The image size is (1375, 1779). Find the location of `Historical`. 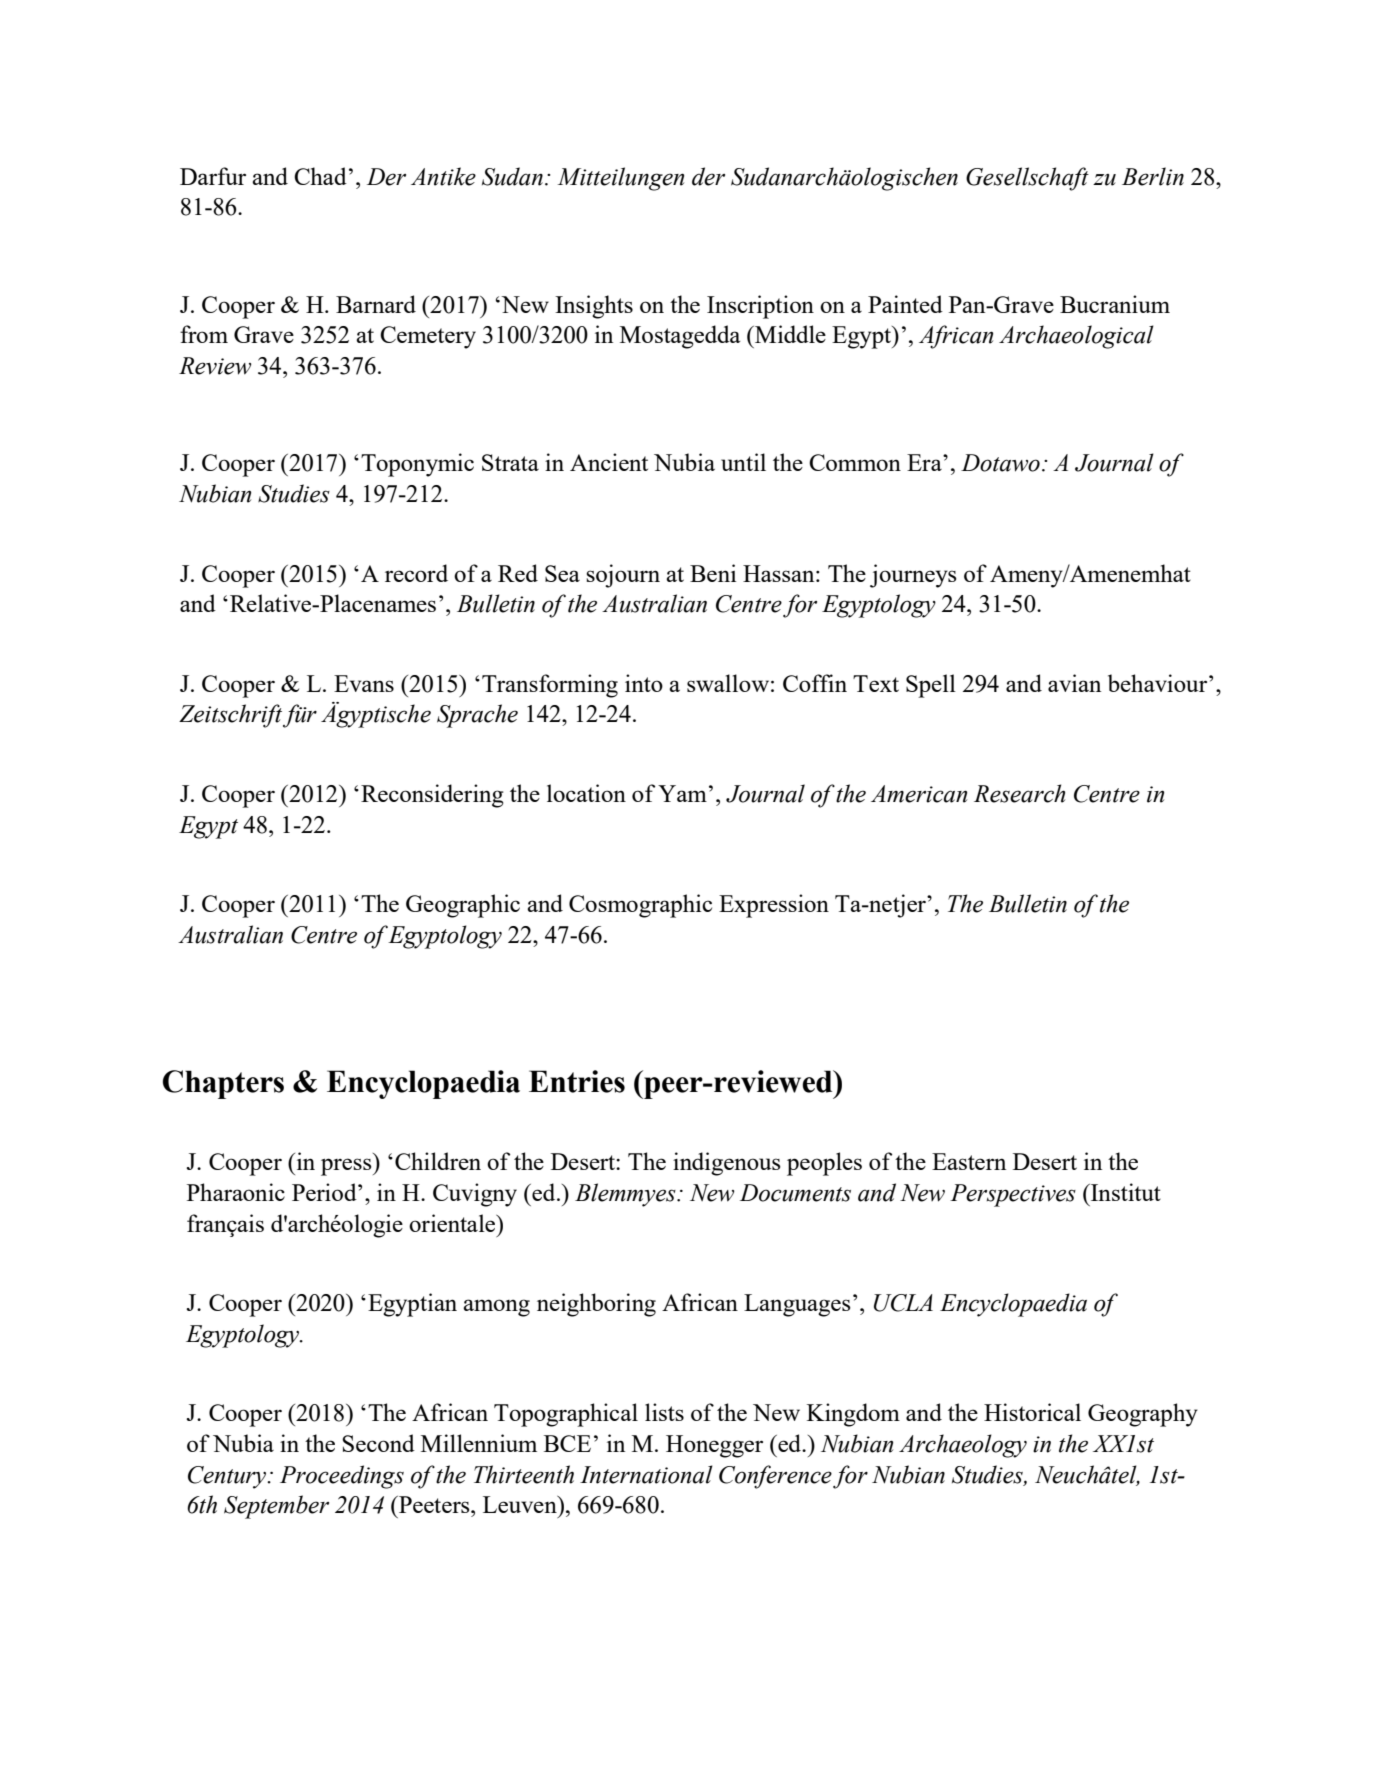

Historical is located at coordinates (1032, 1412).
